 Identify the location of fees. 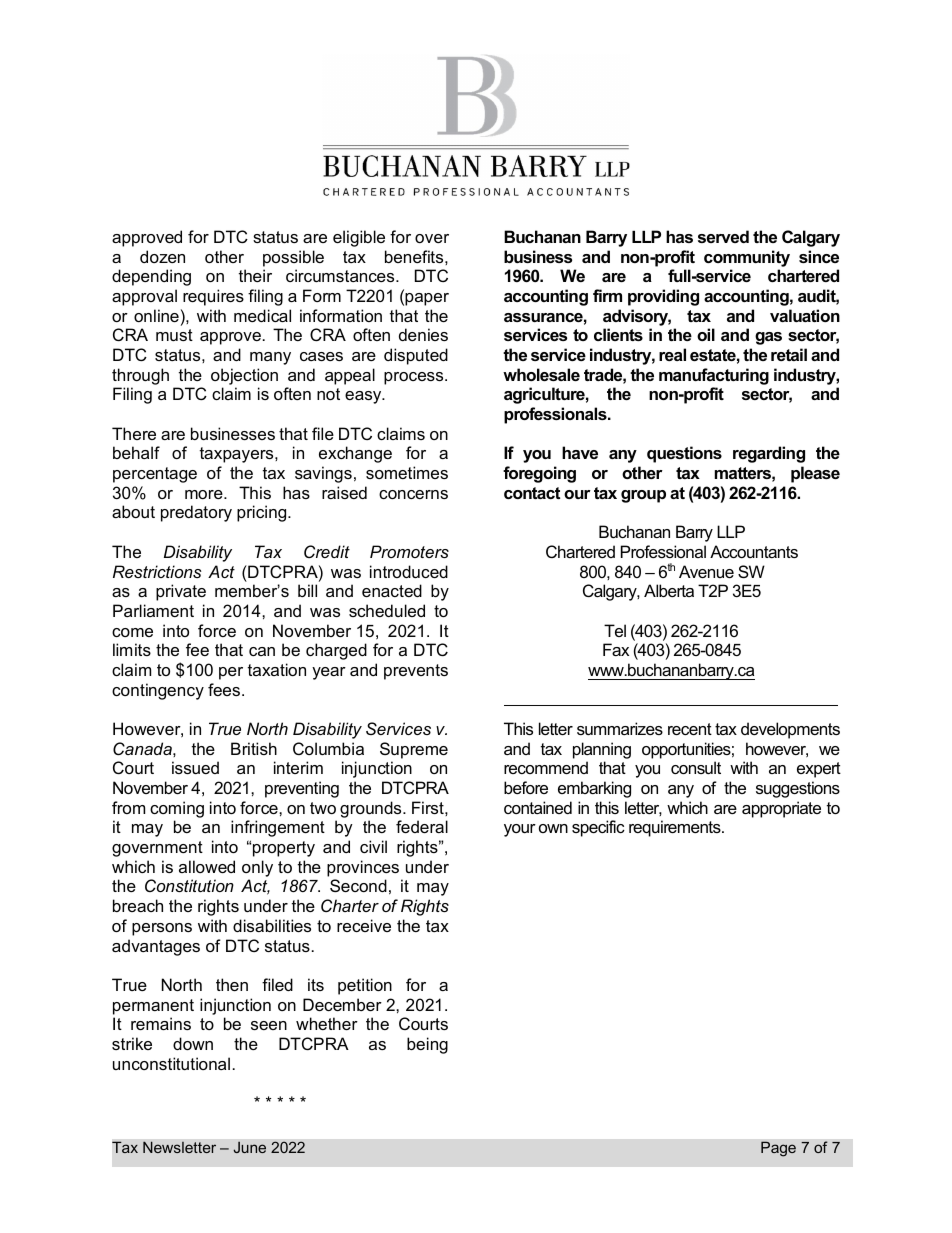
(225, 689).
